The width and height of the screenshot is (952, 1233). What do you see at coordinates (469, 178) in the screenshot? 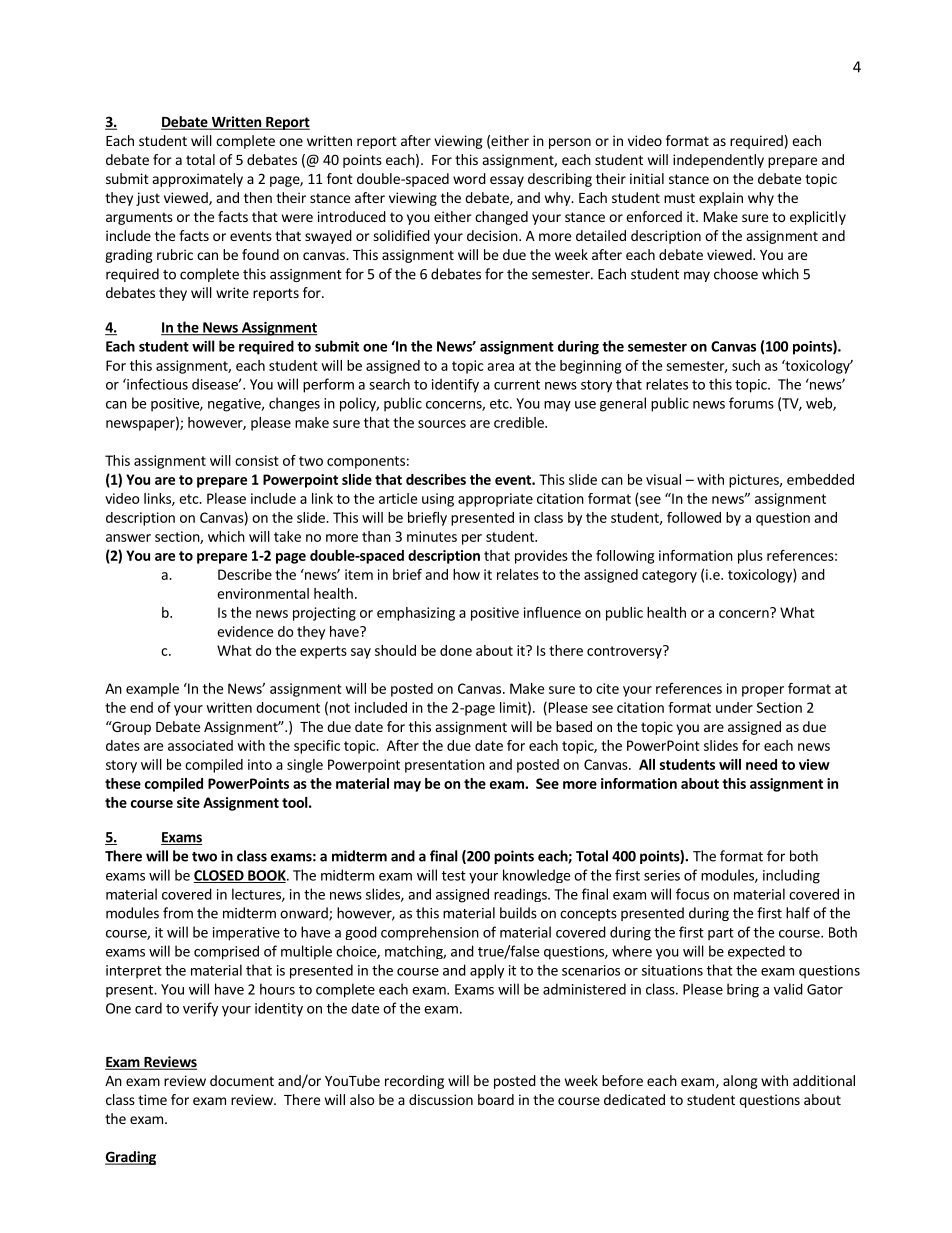
I see `word` at bounding box center [469, 178].
